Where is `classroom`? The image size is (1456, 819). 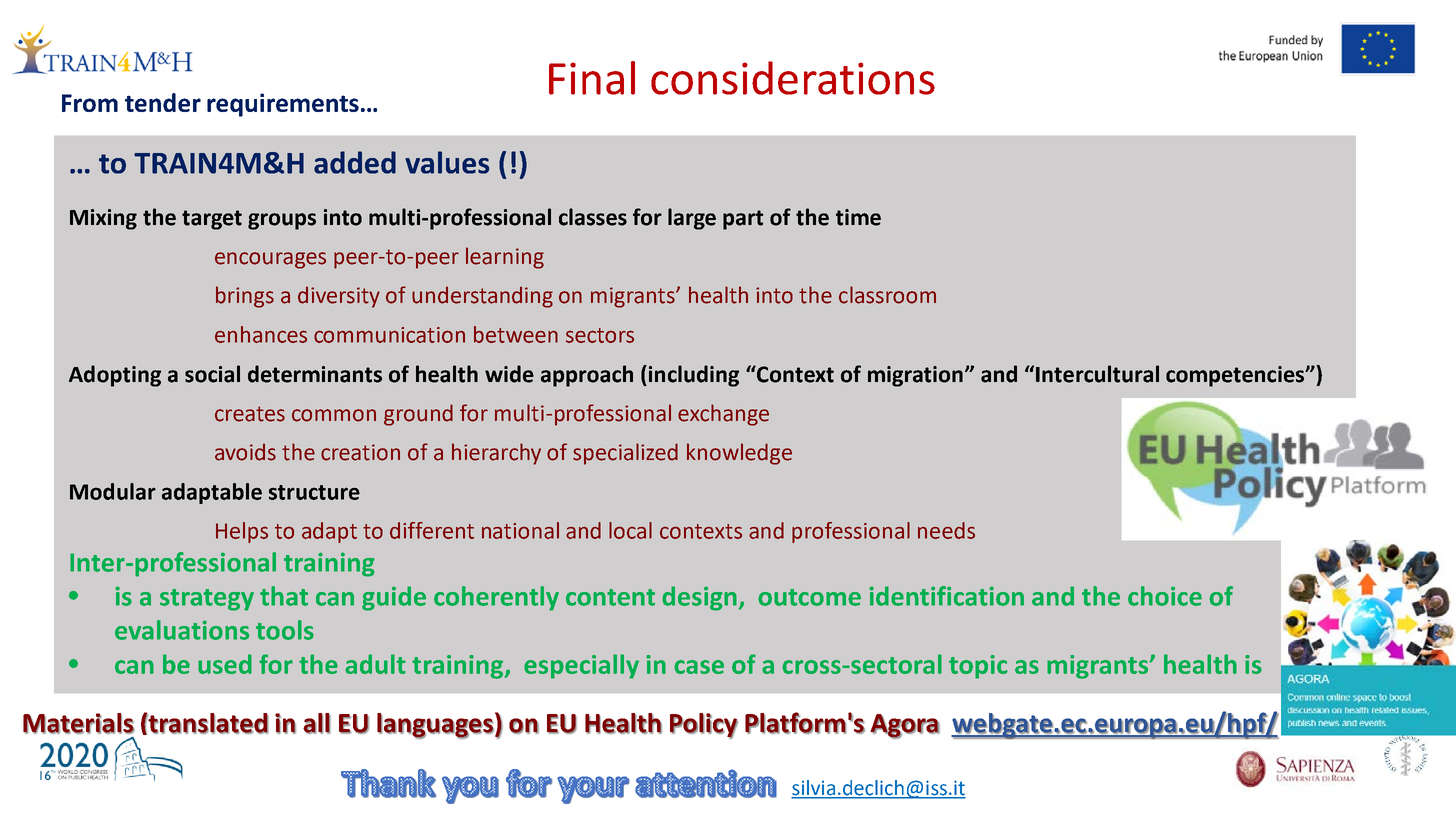 classroom is located at coordinates (887, 295).
